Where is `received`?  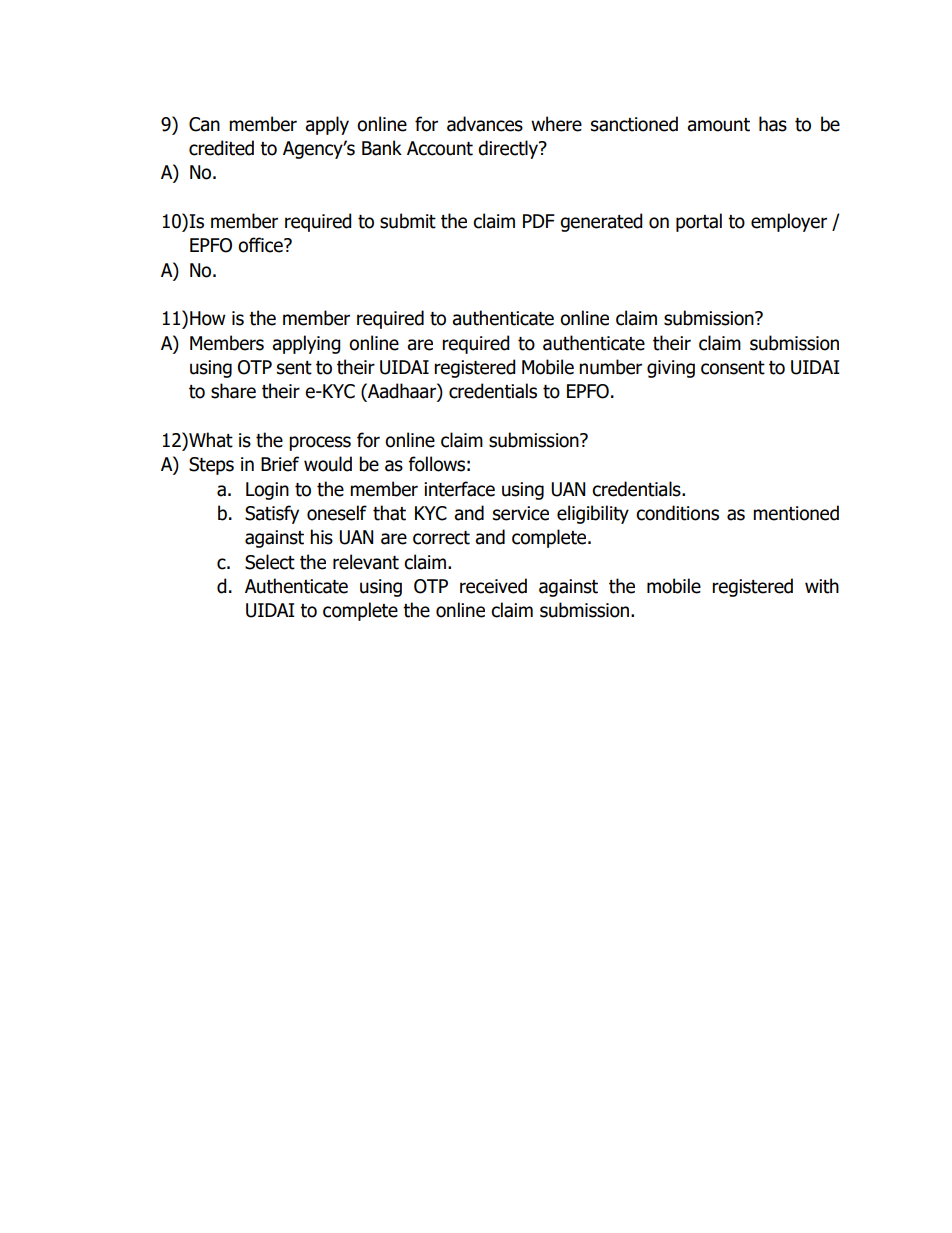
received is located at coordinates (493, 586).
